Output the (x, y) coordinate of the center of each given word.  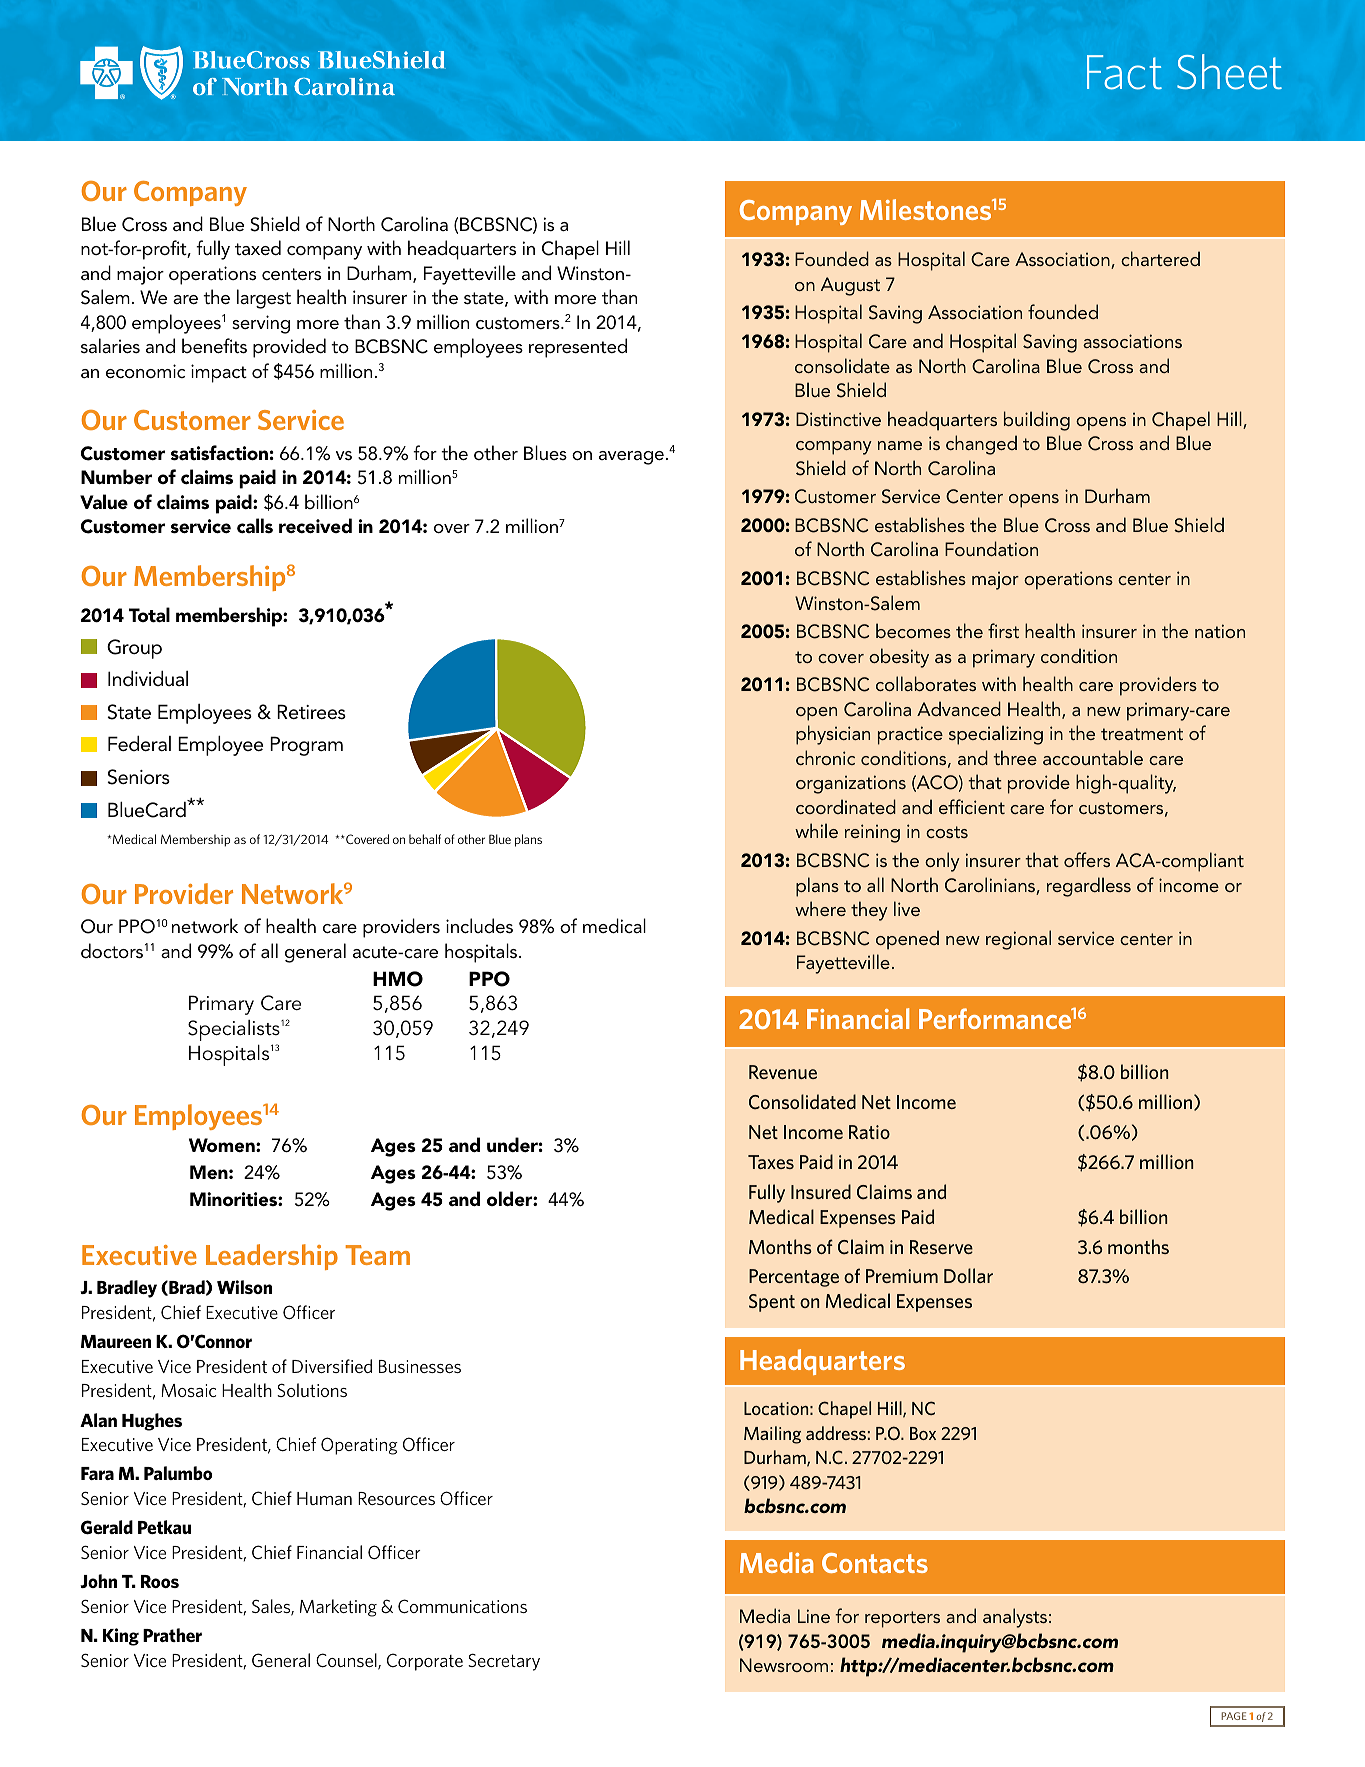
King (121, 1637)
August (850, 286)
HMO (398, 979)
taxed (258, 247)
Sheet (1229, 72)
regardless (1089, 887)
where (820, 908)
